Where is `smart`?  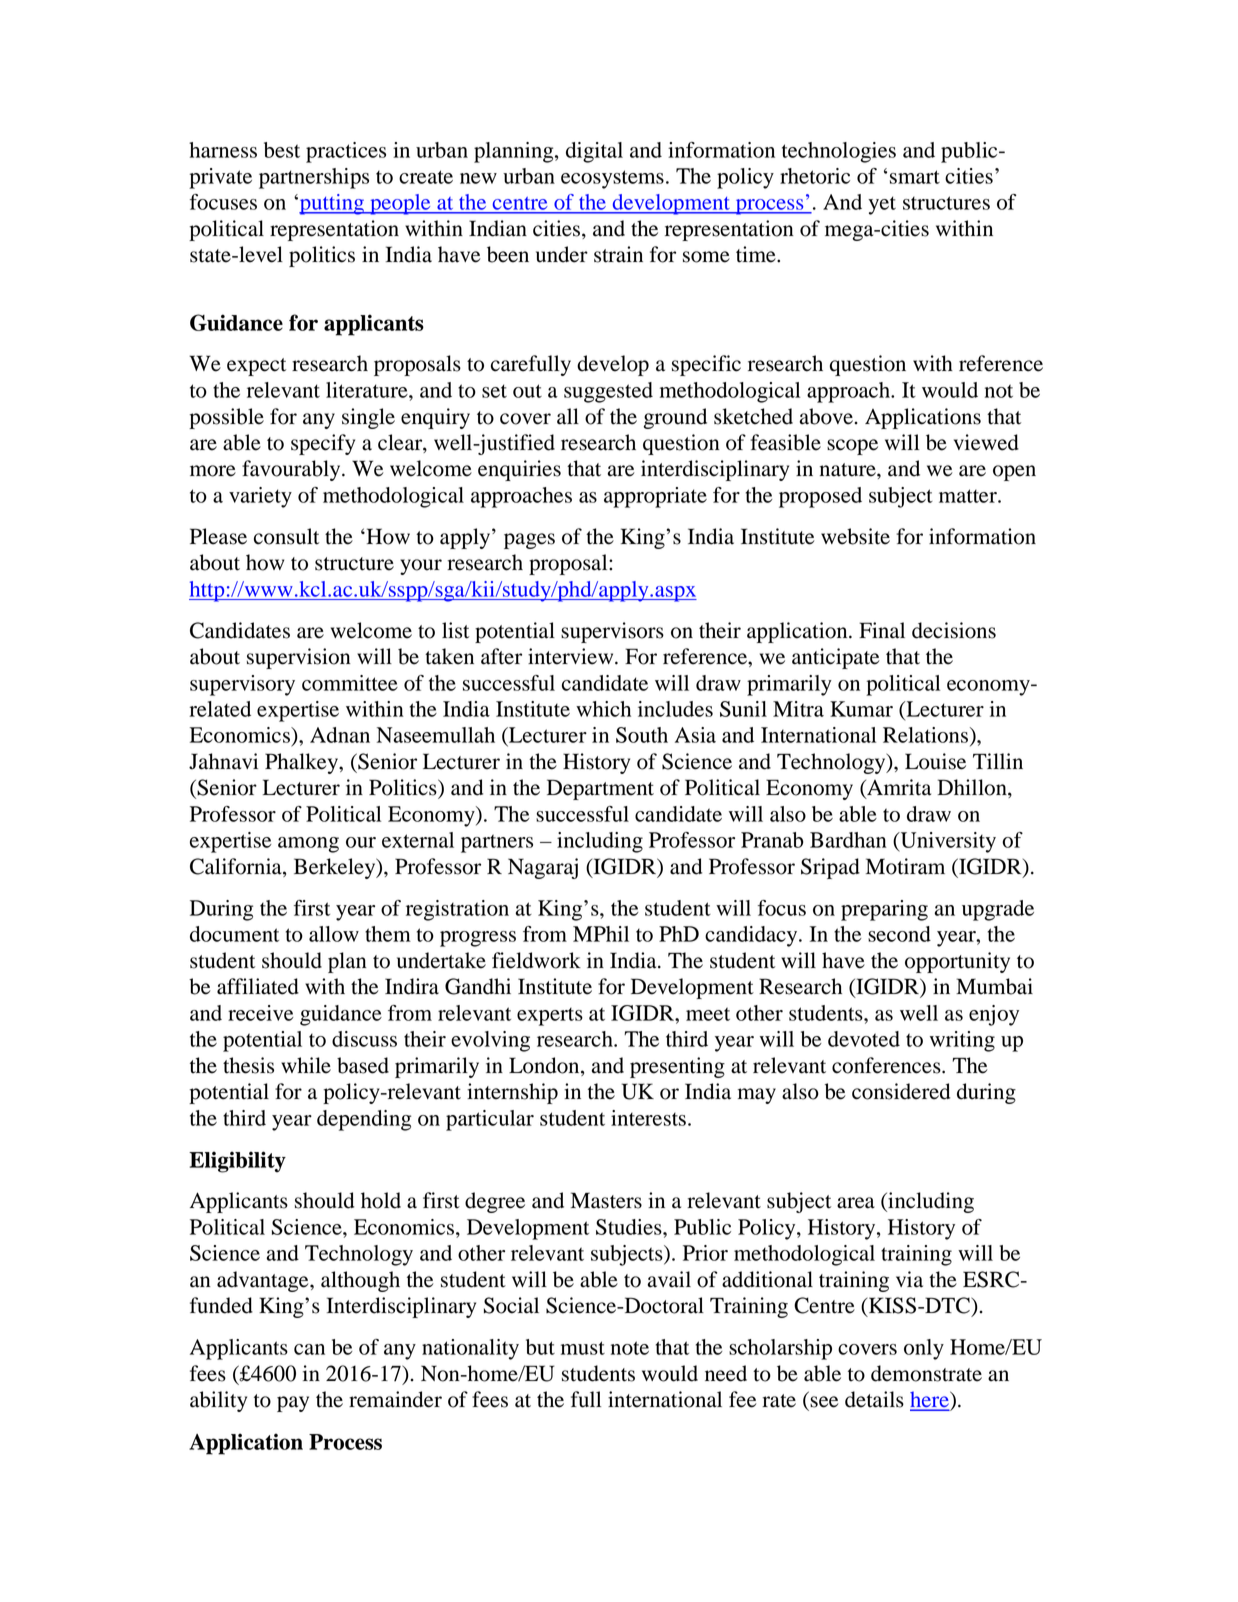 smart is located at coordinates (915, 177).
